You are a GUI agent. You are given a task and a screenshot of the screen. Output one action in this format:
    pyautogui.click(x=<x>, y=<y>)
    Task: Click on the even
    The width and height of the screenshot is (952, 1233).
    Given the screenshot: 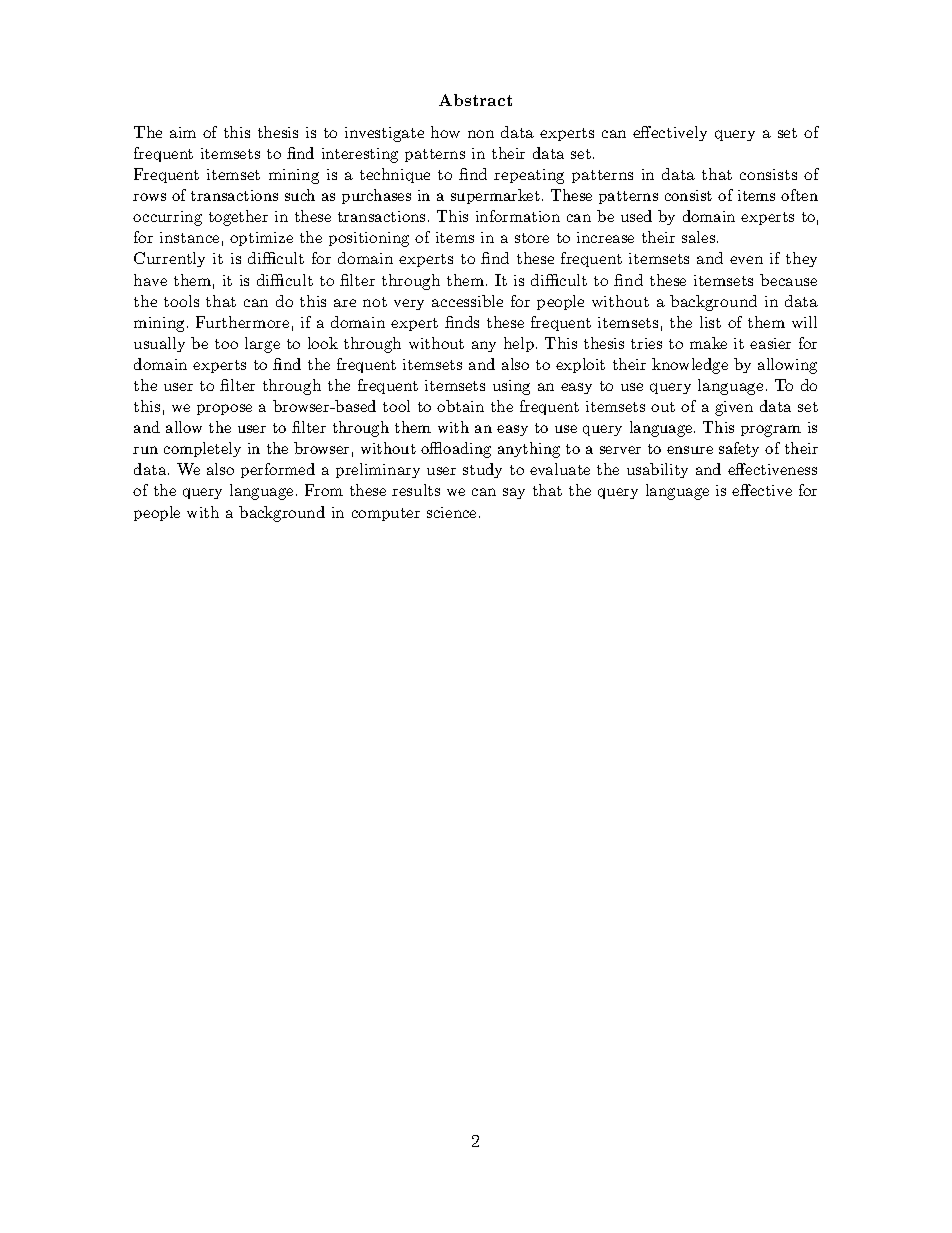 What is the action you would take?
    pyautogui.click(x=746, y=260)
